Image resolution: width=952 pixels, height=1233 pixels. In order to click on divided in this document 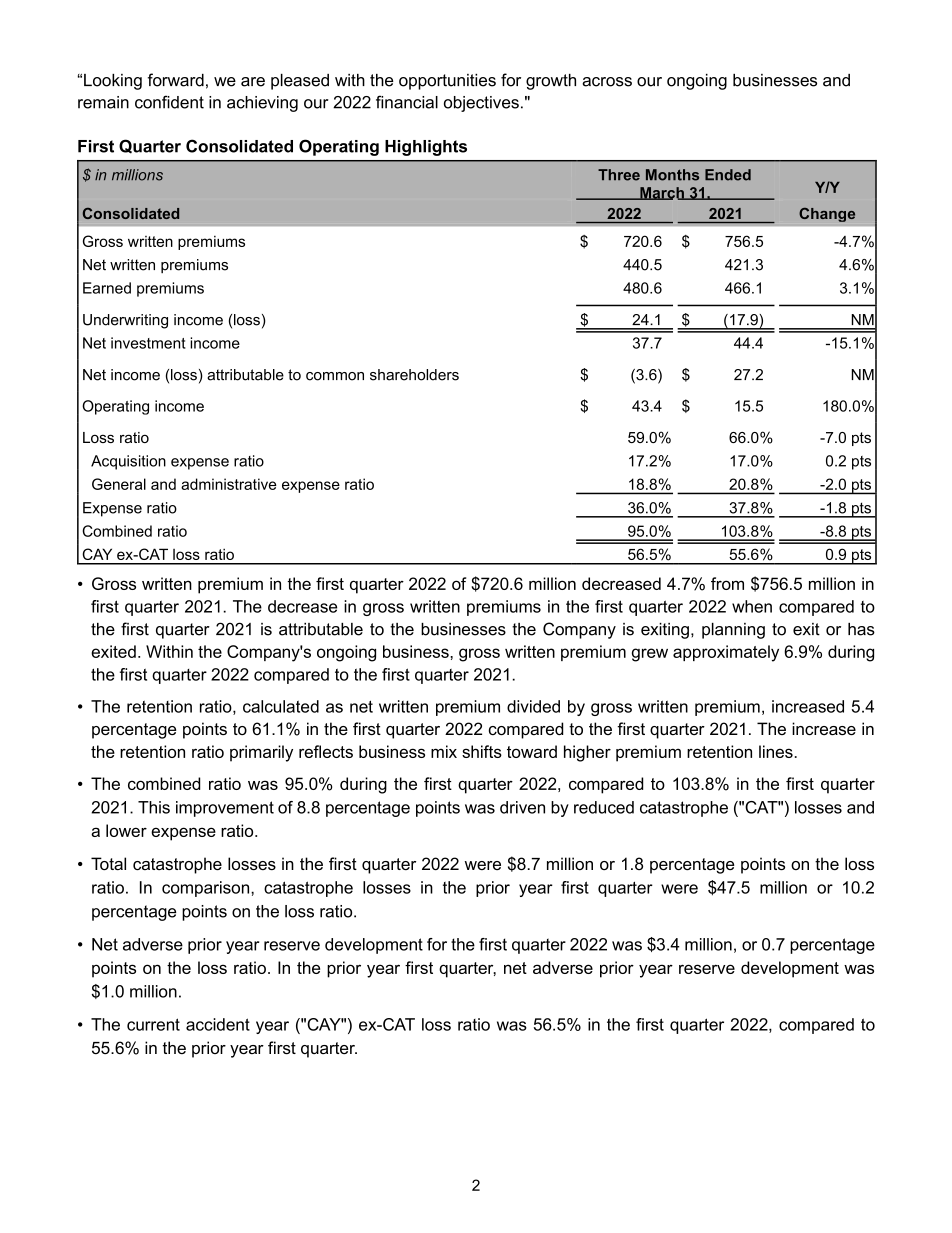, I will do `click(533, 706)`.
